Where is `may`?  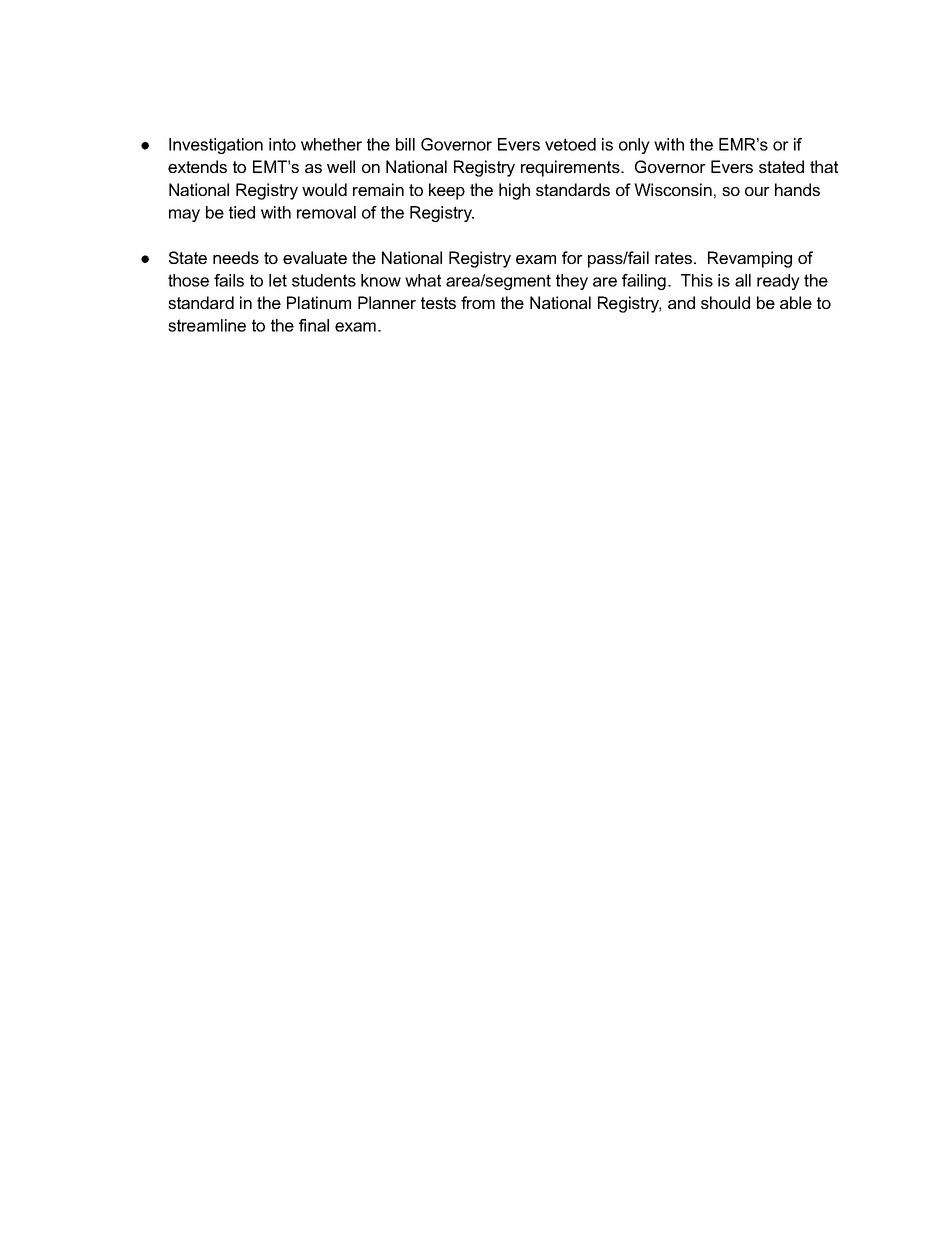
may is located at coordinates (184, 215).
